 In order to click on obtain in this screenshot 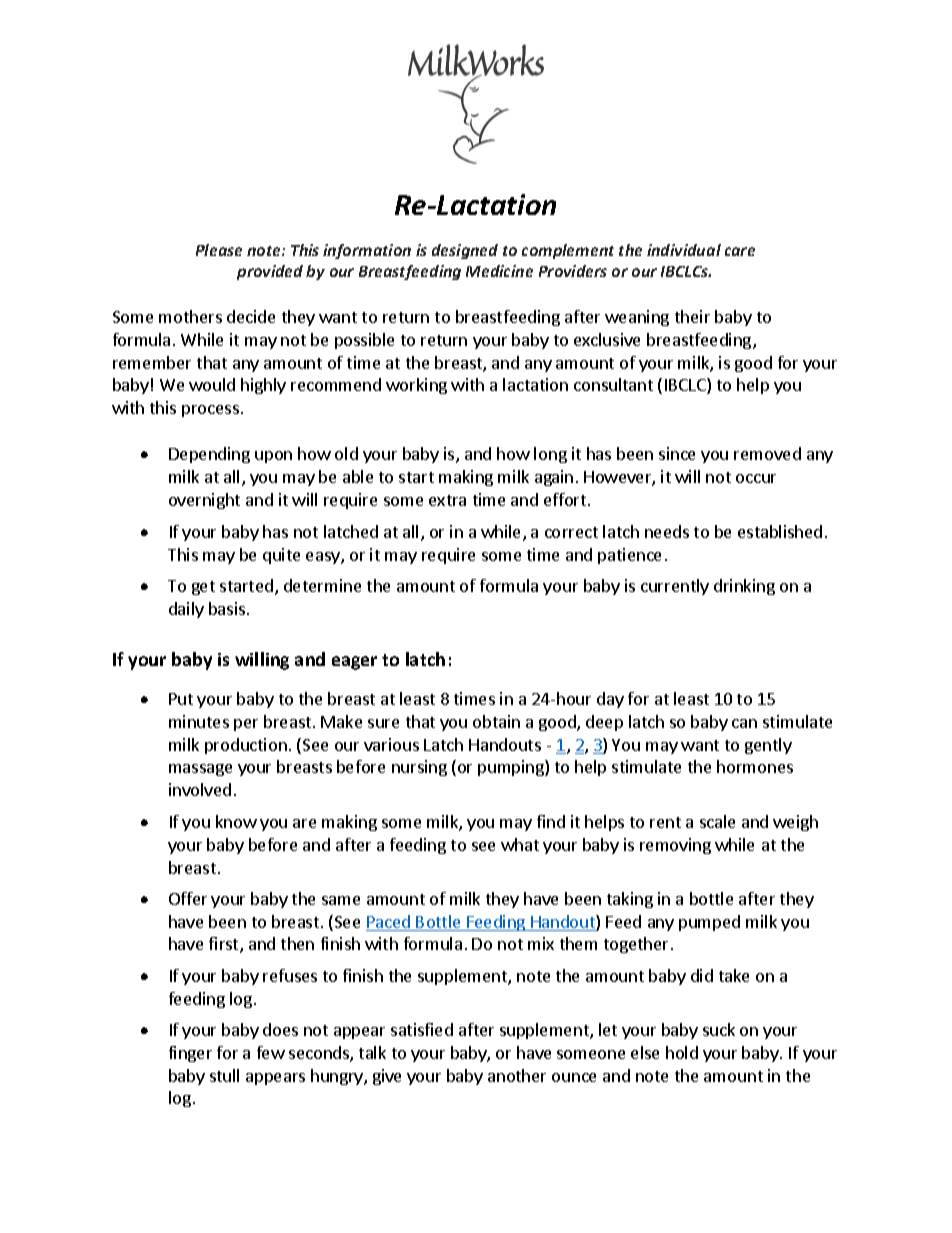, I will do `click(496, 721)`.
